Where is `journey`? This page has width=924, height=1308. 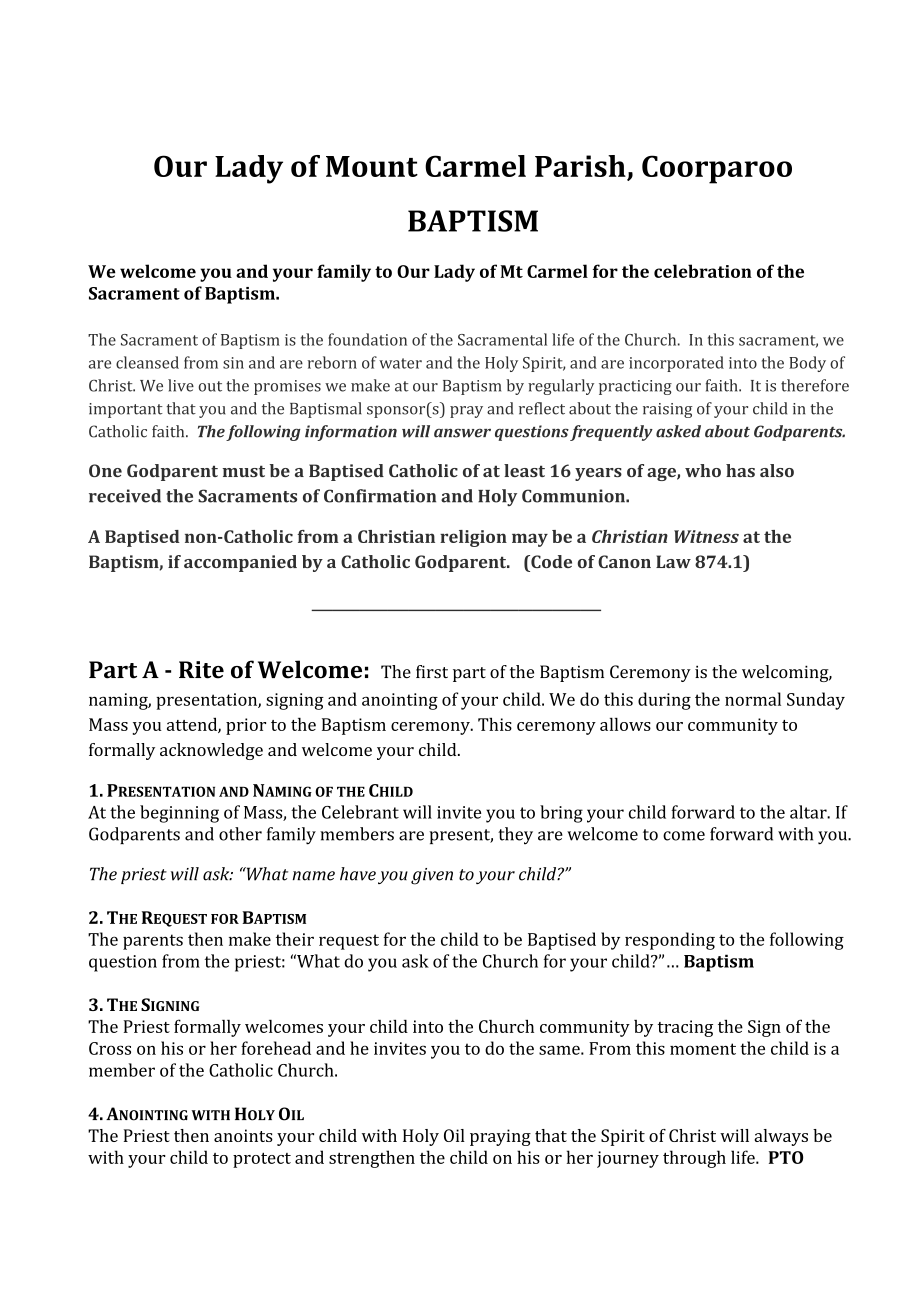 journey is located at coordinates (628, 1159).
